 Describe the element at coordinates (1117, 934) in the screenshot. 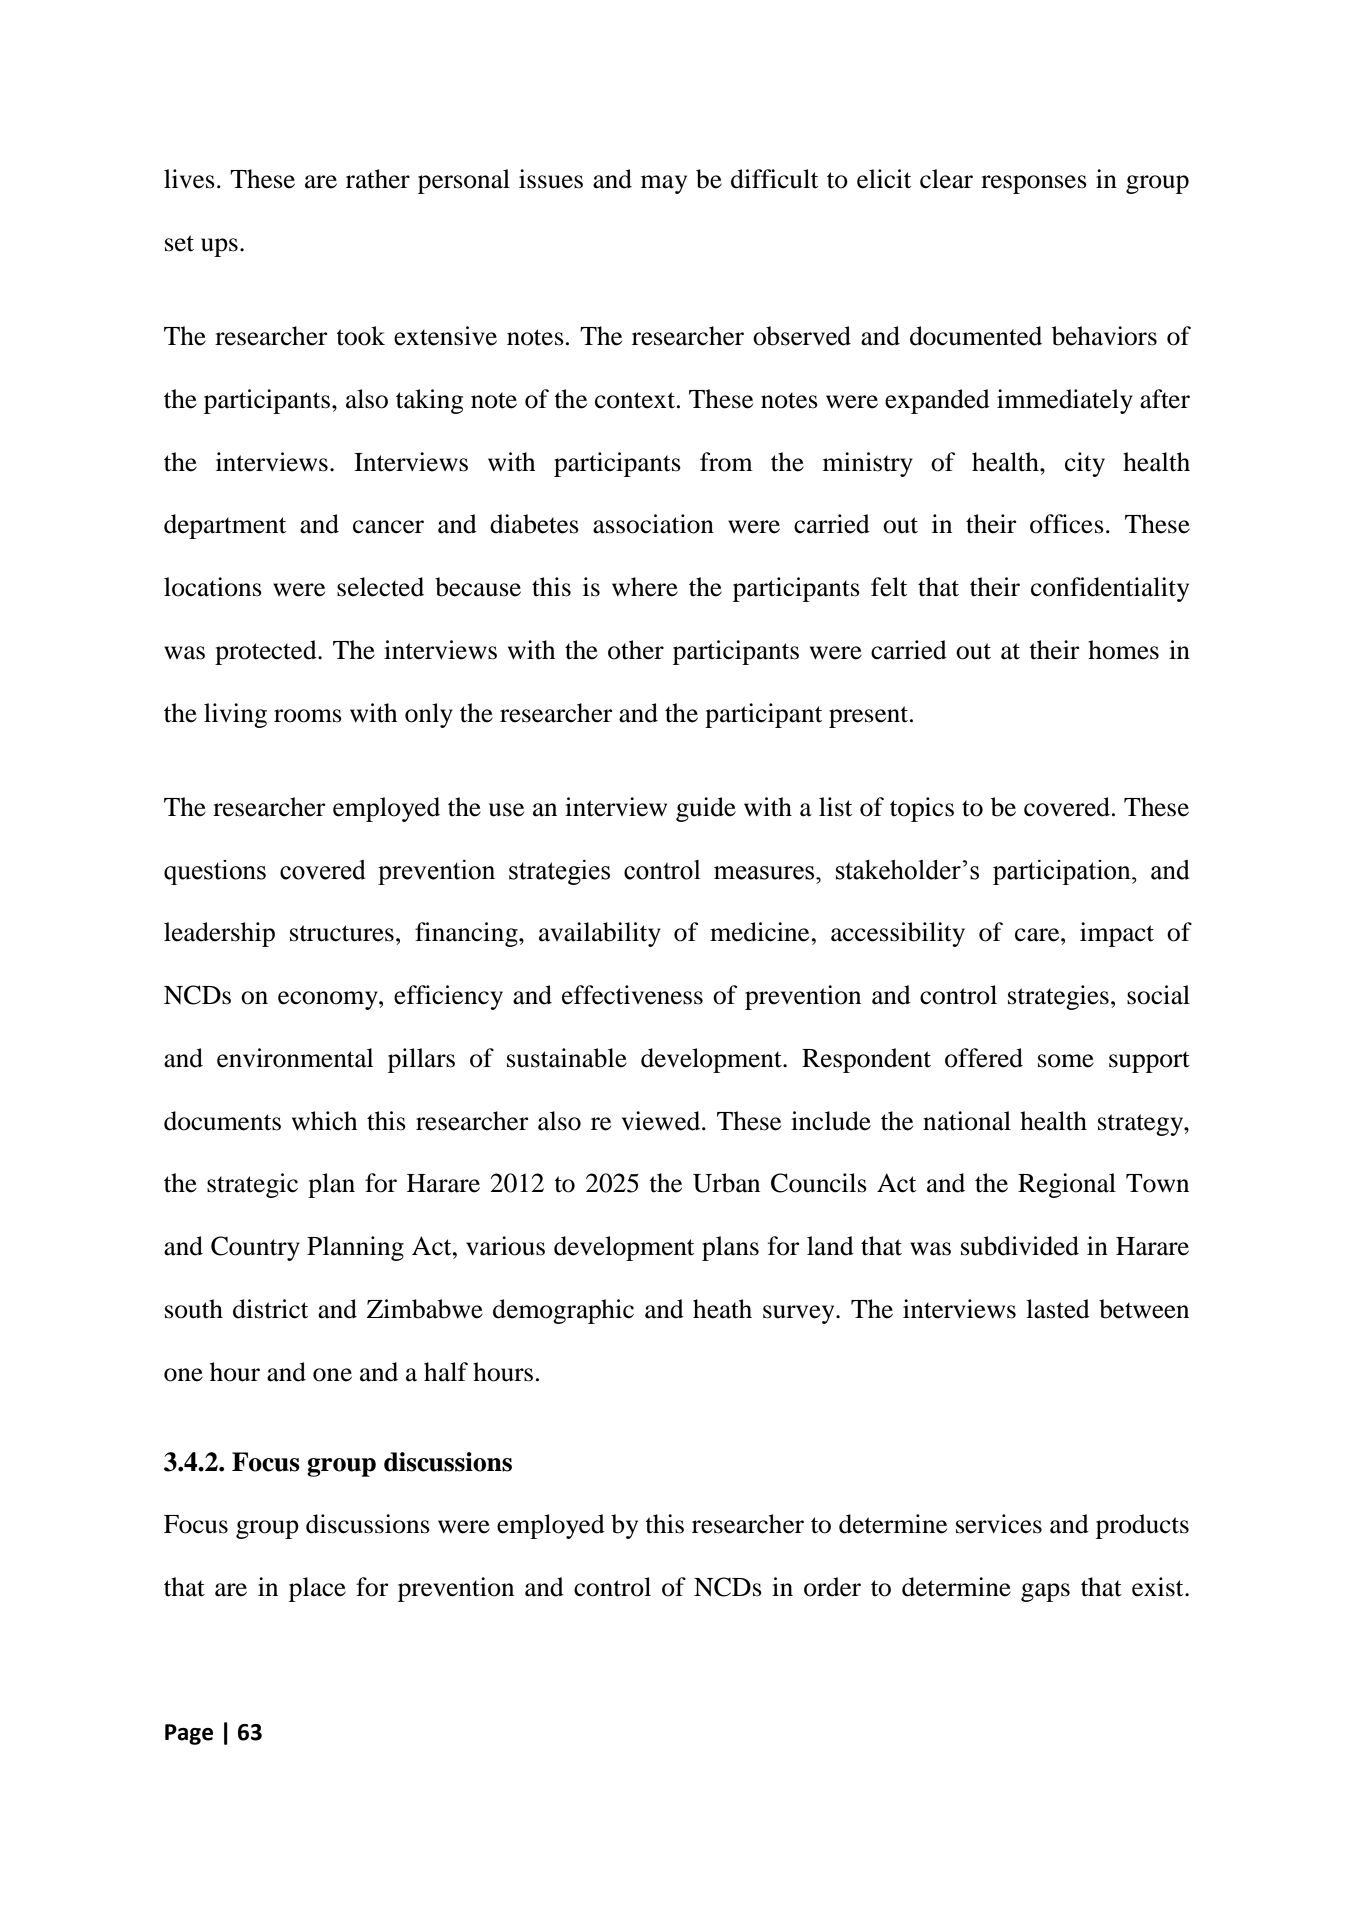

I see `impact` at that location.
